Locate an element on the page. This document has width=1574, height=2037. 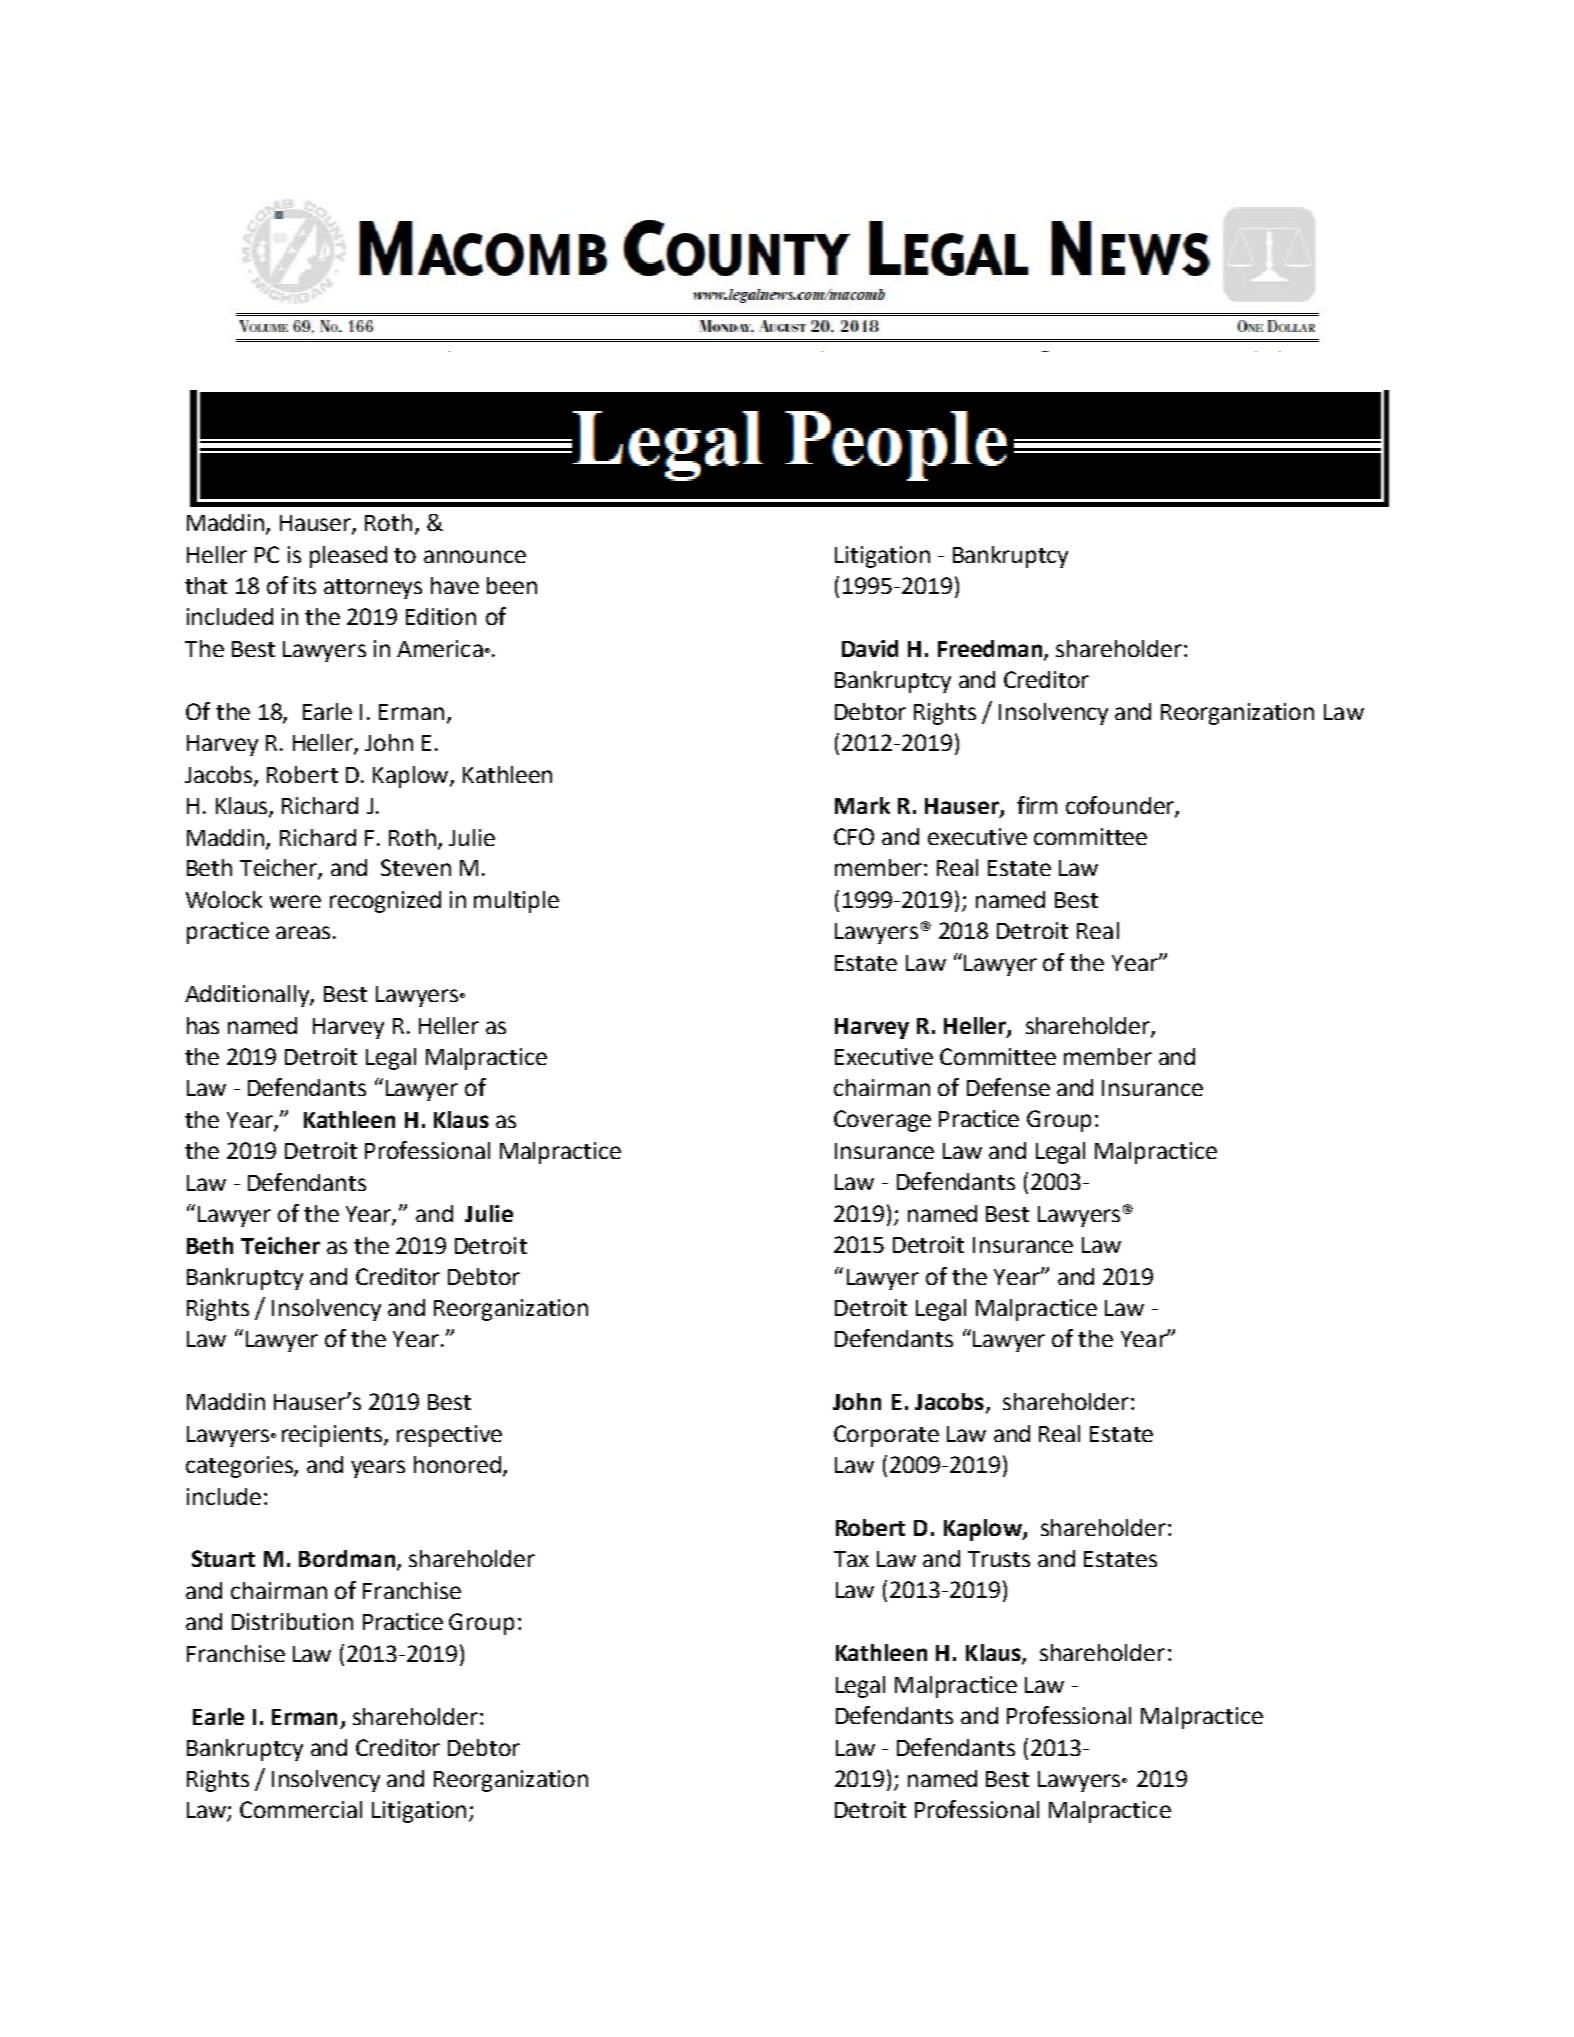
Commercial is located at coordinates (301, 1809).
